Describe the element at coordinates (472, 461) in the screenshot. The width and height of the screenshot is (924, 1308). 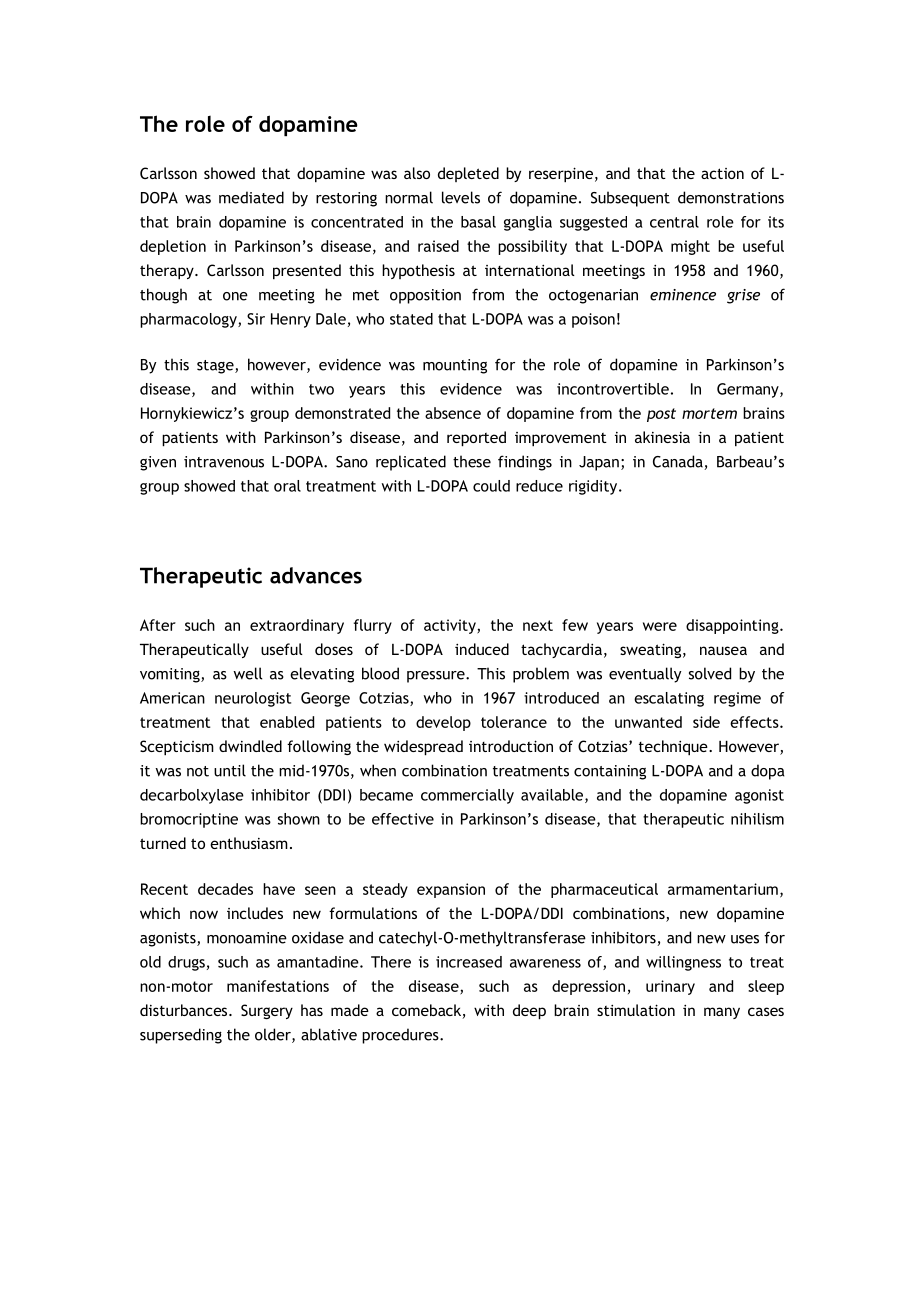
I see `these` at that location.
